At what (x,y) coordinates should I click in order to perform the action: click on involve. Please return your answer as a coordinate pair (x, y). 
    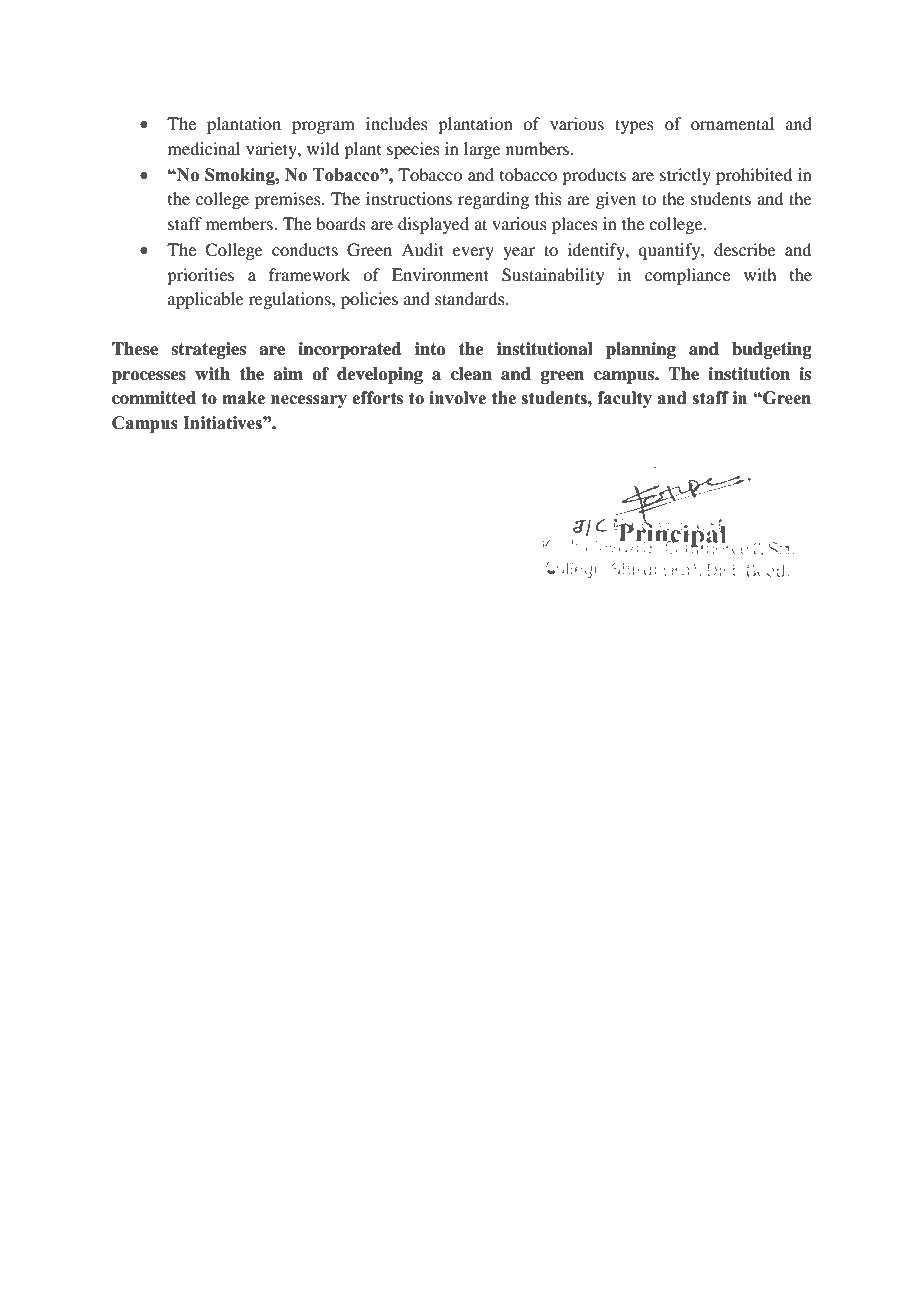
    Looking at the image, I should click on (457, 398).
